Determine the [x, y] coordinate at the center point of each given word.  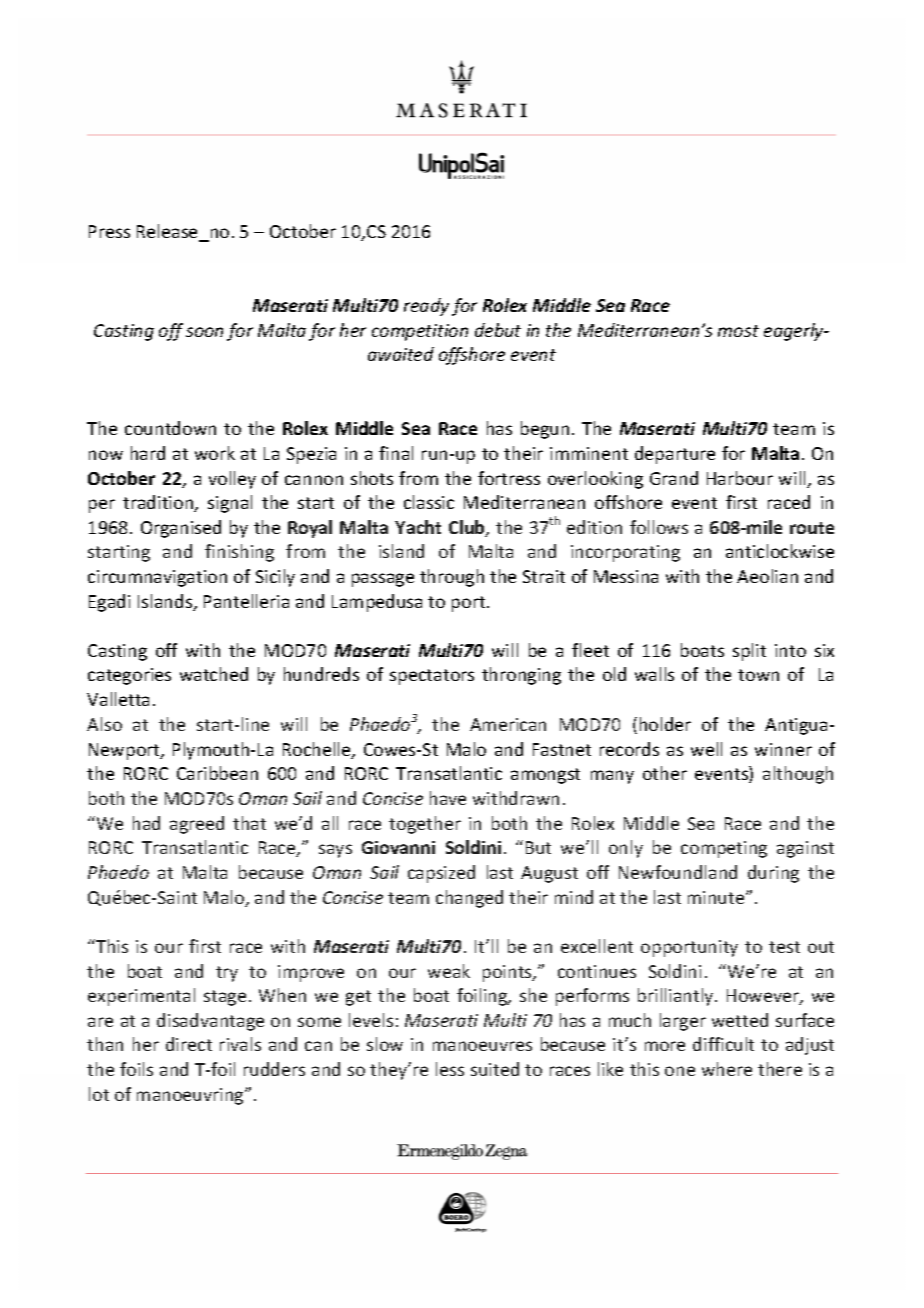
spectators [432, 677]
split [749, 652]
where [727, 1069]
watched [214, 674]
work [215, 453]
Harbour [740, 478]
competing [724, 849]
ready [426, 307]
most [738, 331]
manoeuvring [191, 1096]
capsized [441, 874]
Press [109, 231]
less [450, 1069]
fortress [509, 478]
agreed [197, 825]
